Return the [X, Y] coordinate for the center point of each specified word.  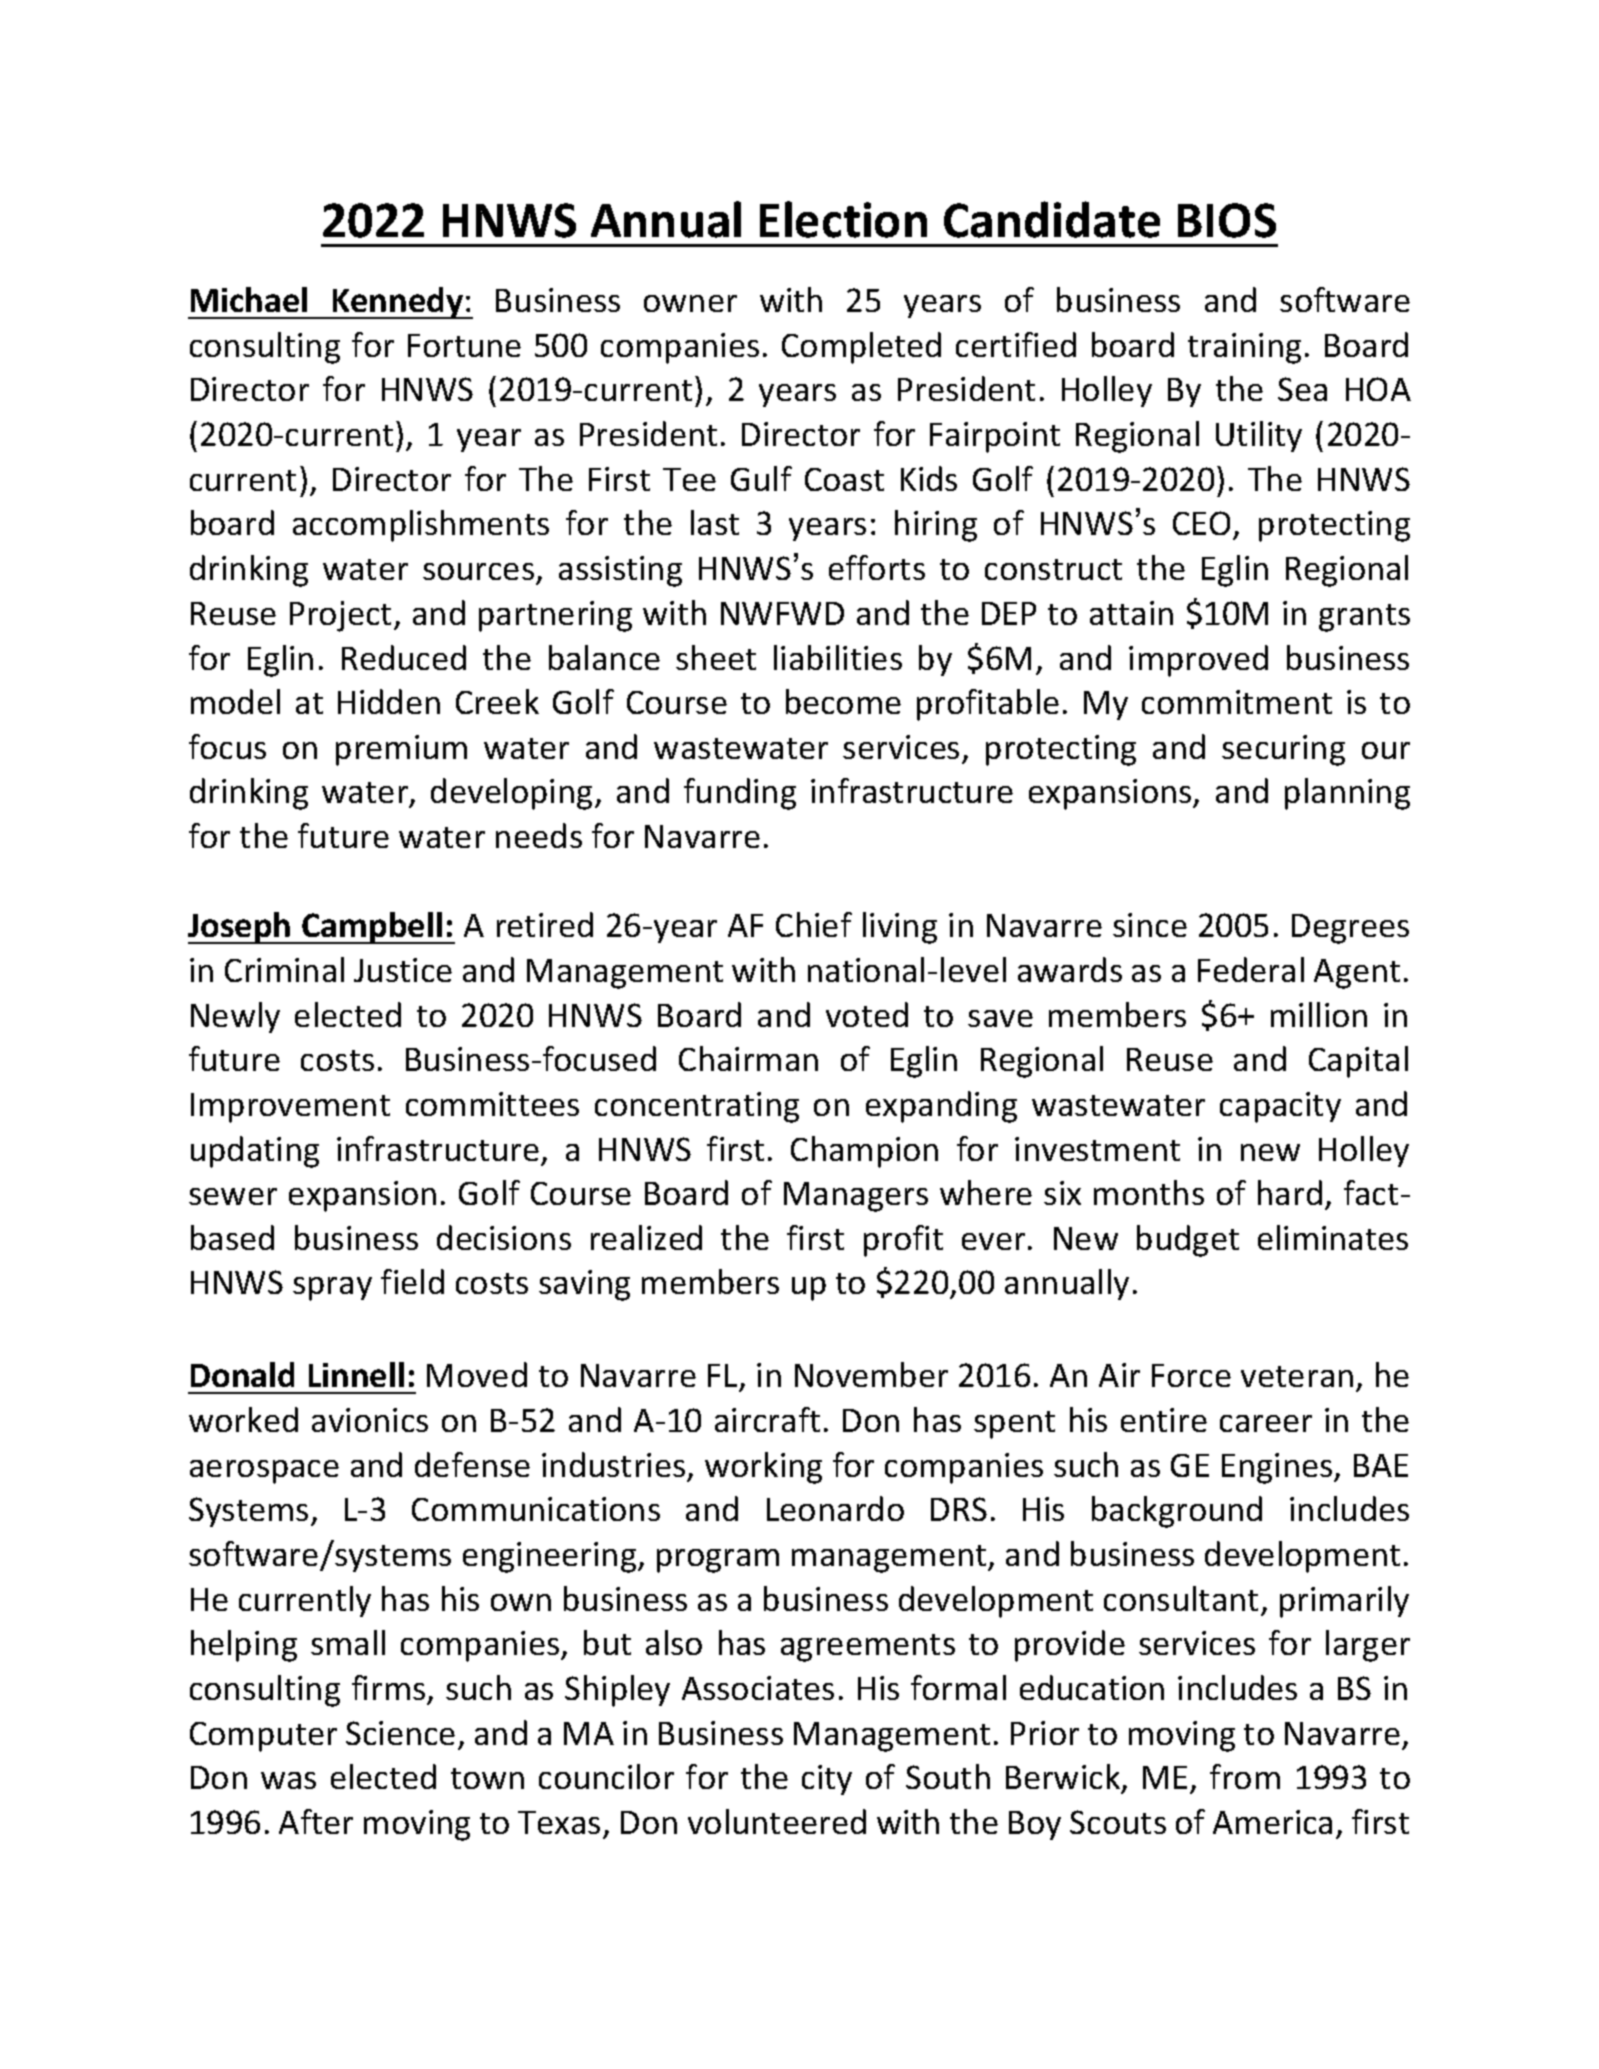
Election [843, 219]
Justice [403, 970]
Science [400, 1733]
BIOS [1227, 220]
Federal [1251, 969]
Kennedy [398, 303]
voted [867, 1014]
